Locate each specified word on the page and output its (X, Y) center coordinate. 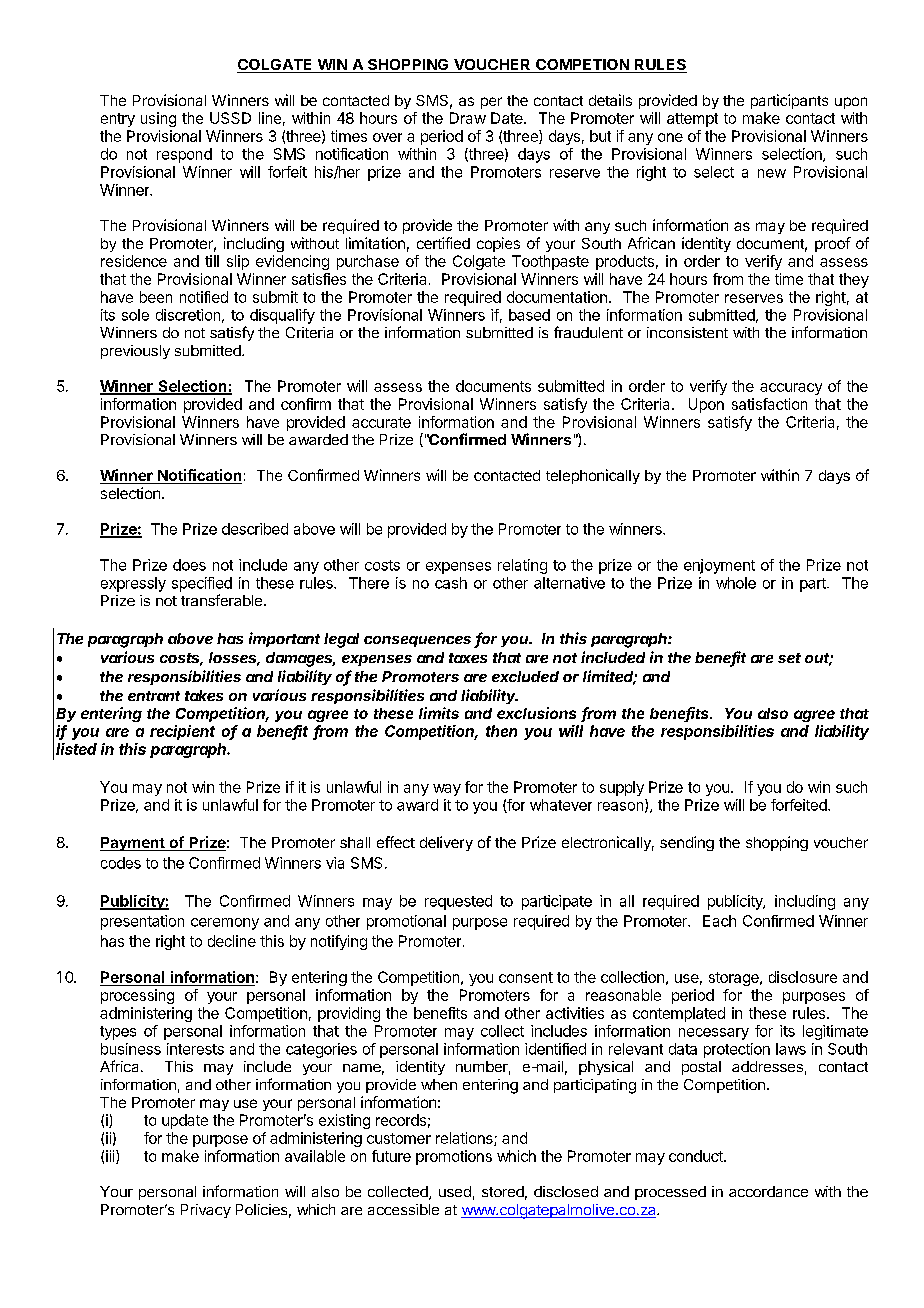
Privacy (206, 1211)
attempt (692, 120)
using (158, 119)
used (455, 1191)
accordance (768, 1191)
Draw (468, 118)
